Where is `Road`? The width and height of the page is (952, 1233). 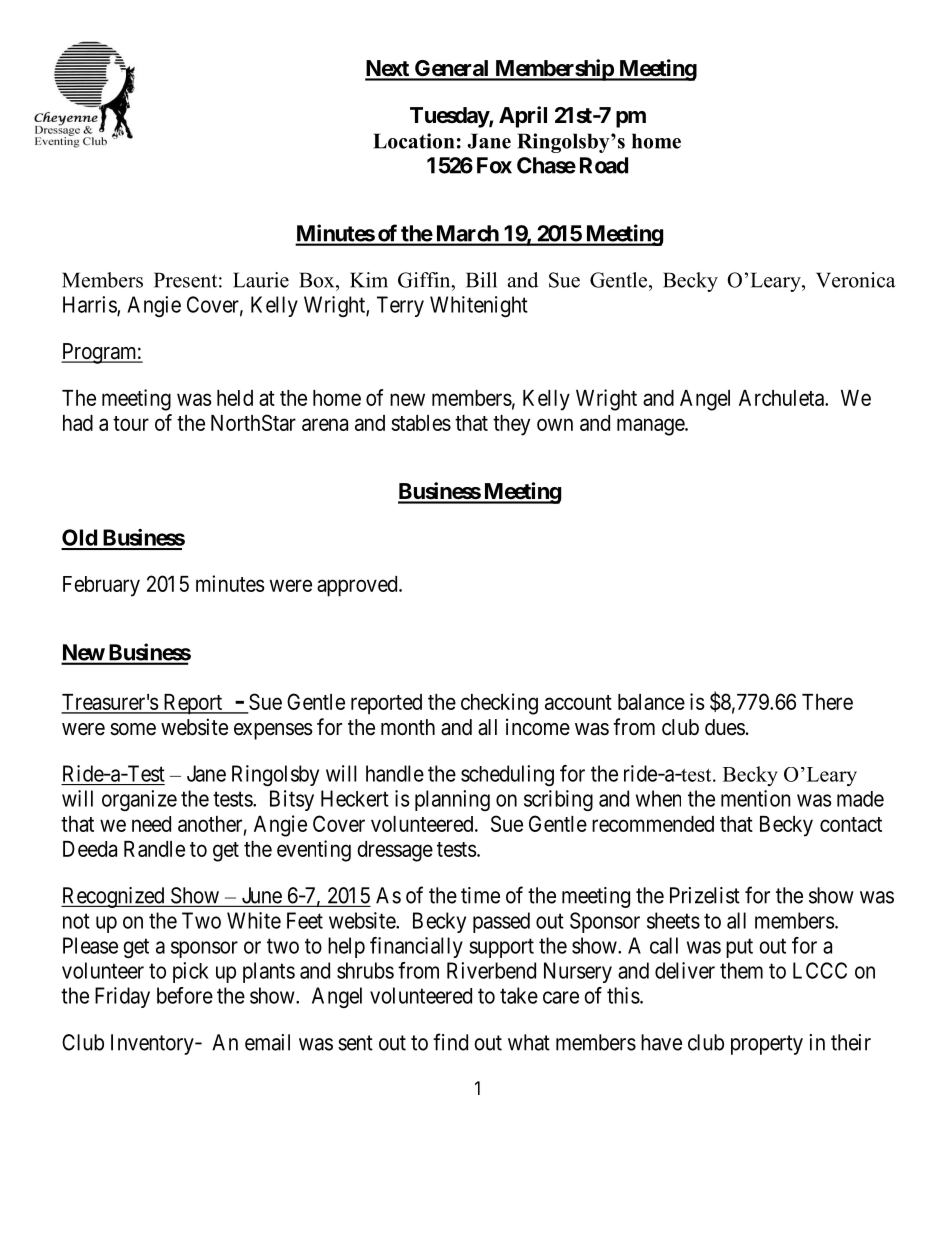 Road is located at coordinates (604, 165).
